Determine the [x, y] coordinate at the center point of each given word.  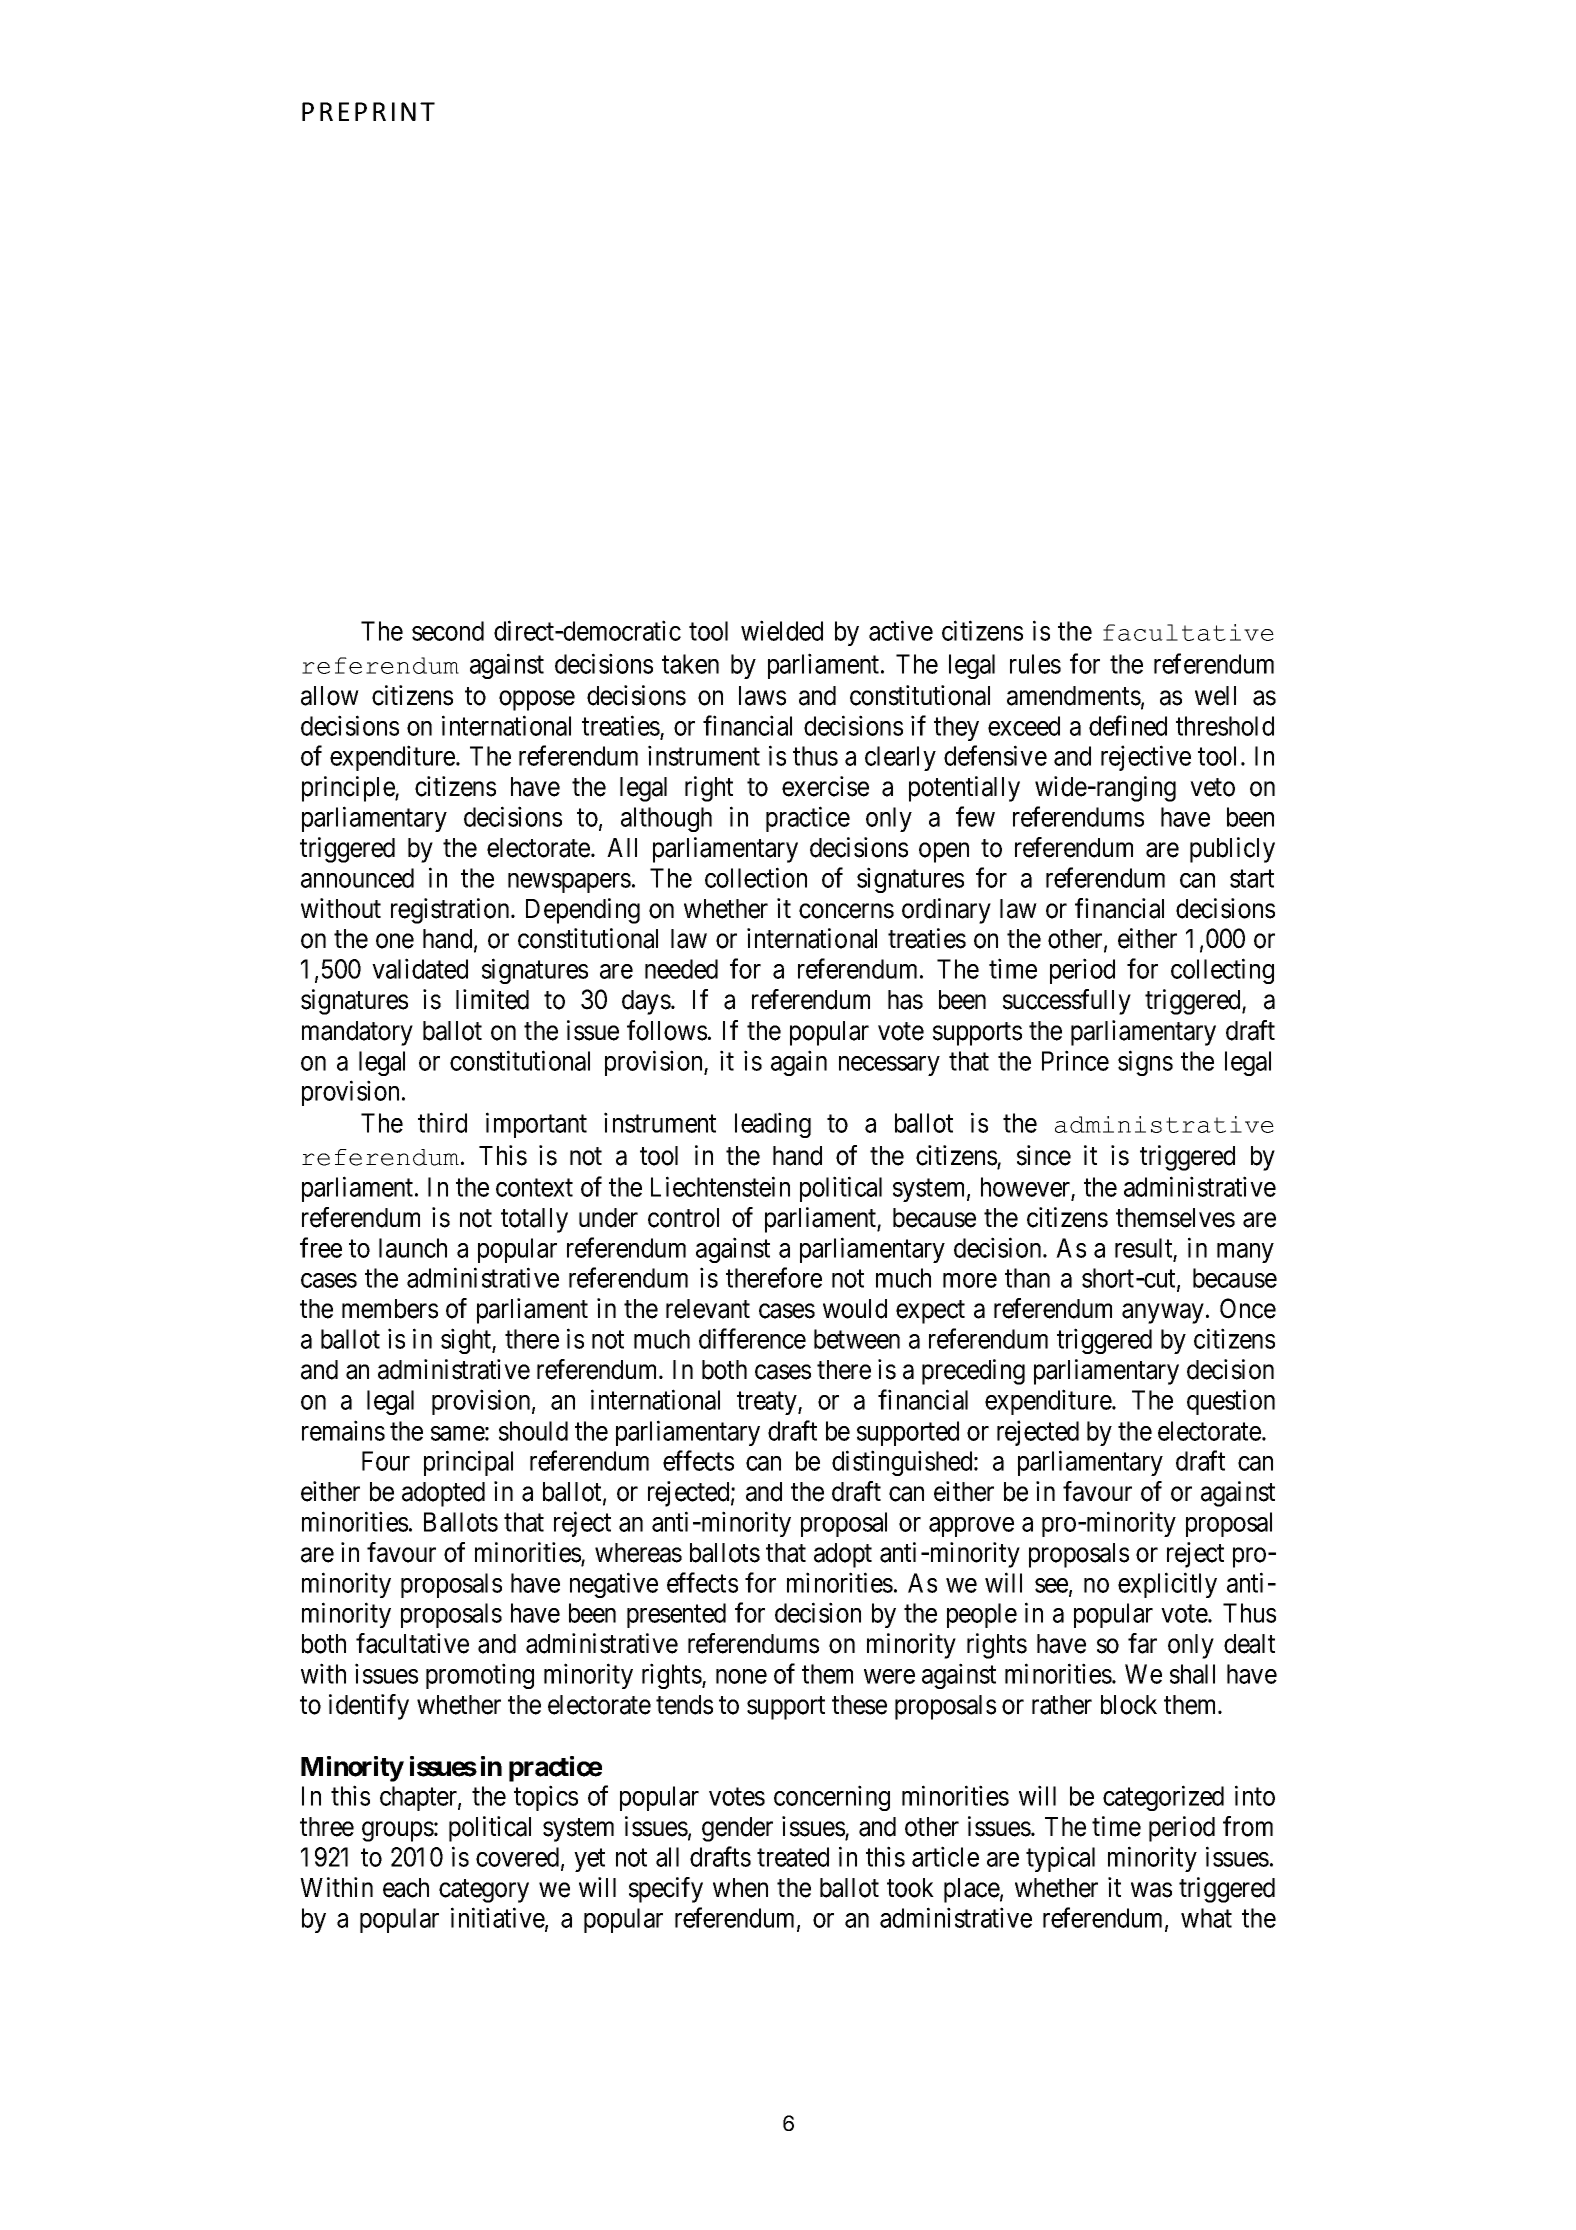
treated [793, 1857]
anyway [1163, 1314]
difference [752, 1338]
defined [1128, 725]
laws [762, 696]
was [1151, 1890]
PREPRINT [368, 111]
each [406, 1888]
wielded [782, 630]
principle [349, 789]
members [390, 1309]
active [901, 630]
